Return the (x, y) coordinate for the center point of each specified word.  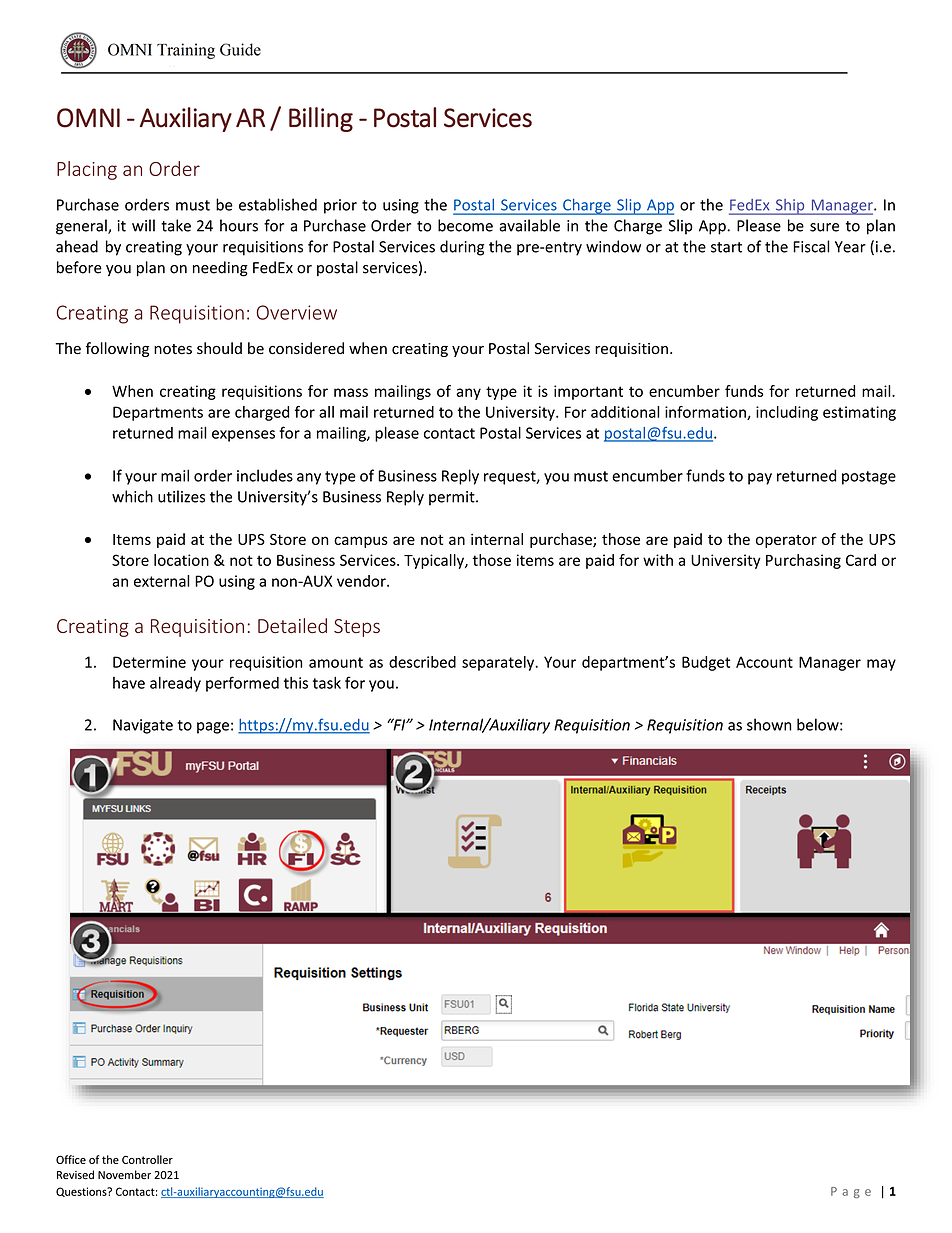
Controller (147, 1159)
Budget (706, 663)
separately (499, 663)
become (465, 225)
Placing (87, 170)
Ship (790, 207)
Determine (149, 662)
